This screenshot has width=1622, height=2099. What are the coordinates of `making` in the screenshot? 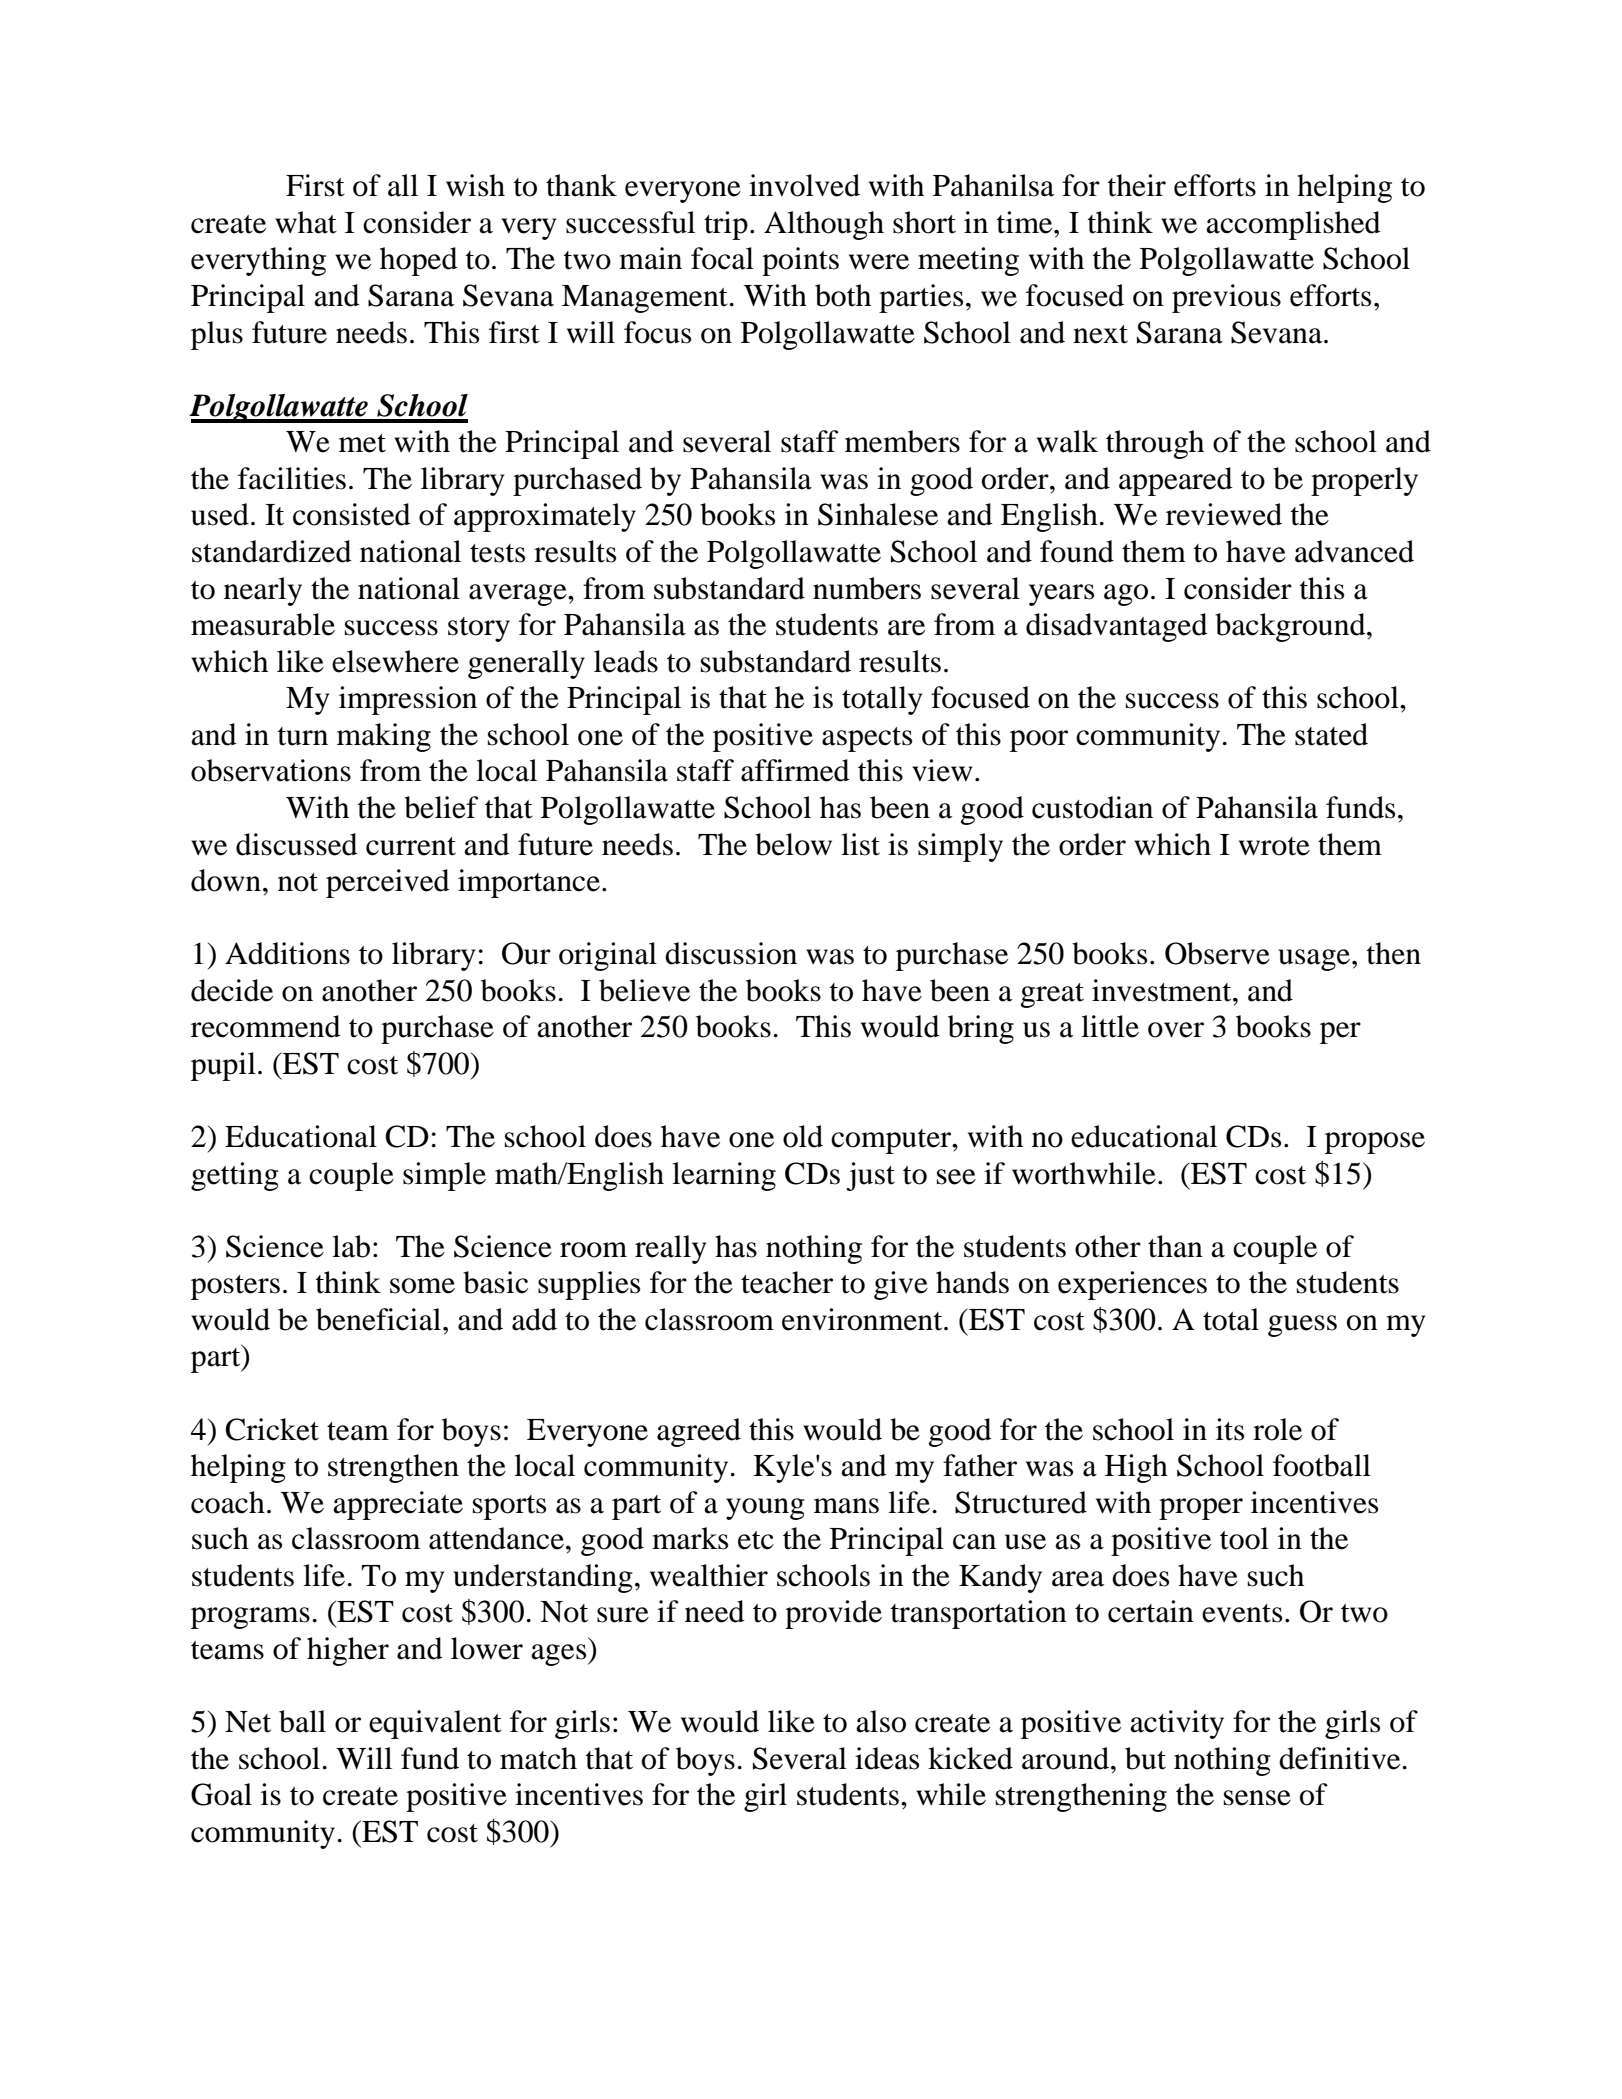 It's located at (384, 737).
